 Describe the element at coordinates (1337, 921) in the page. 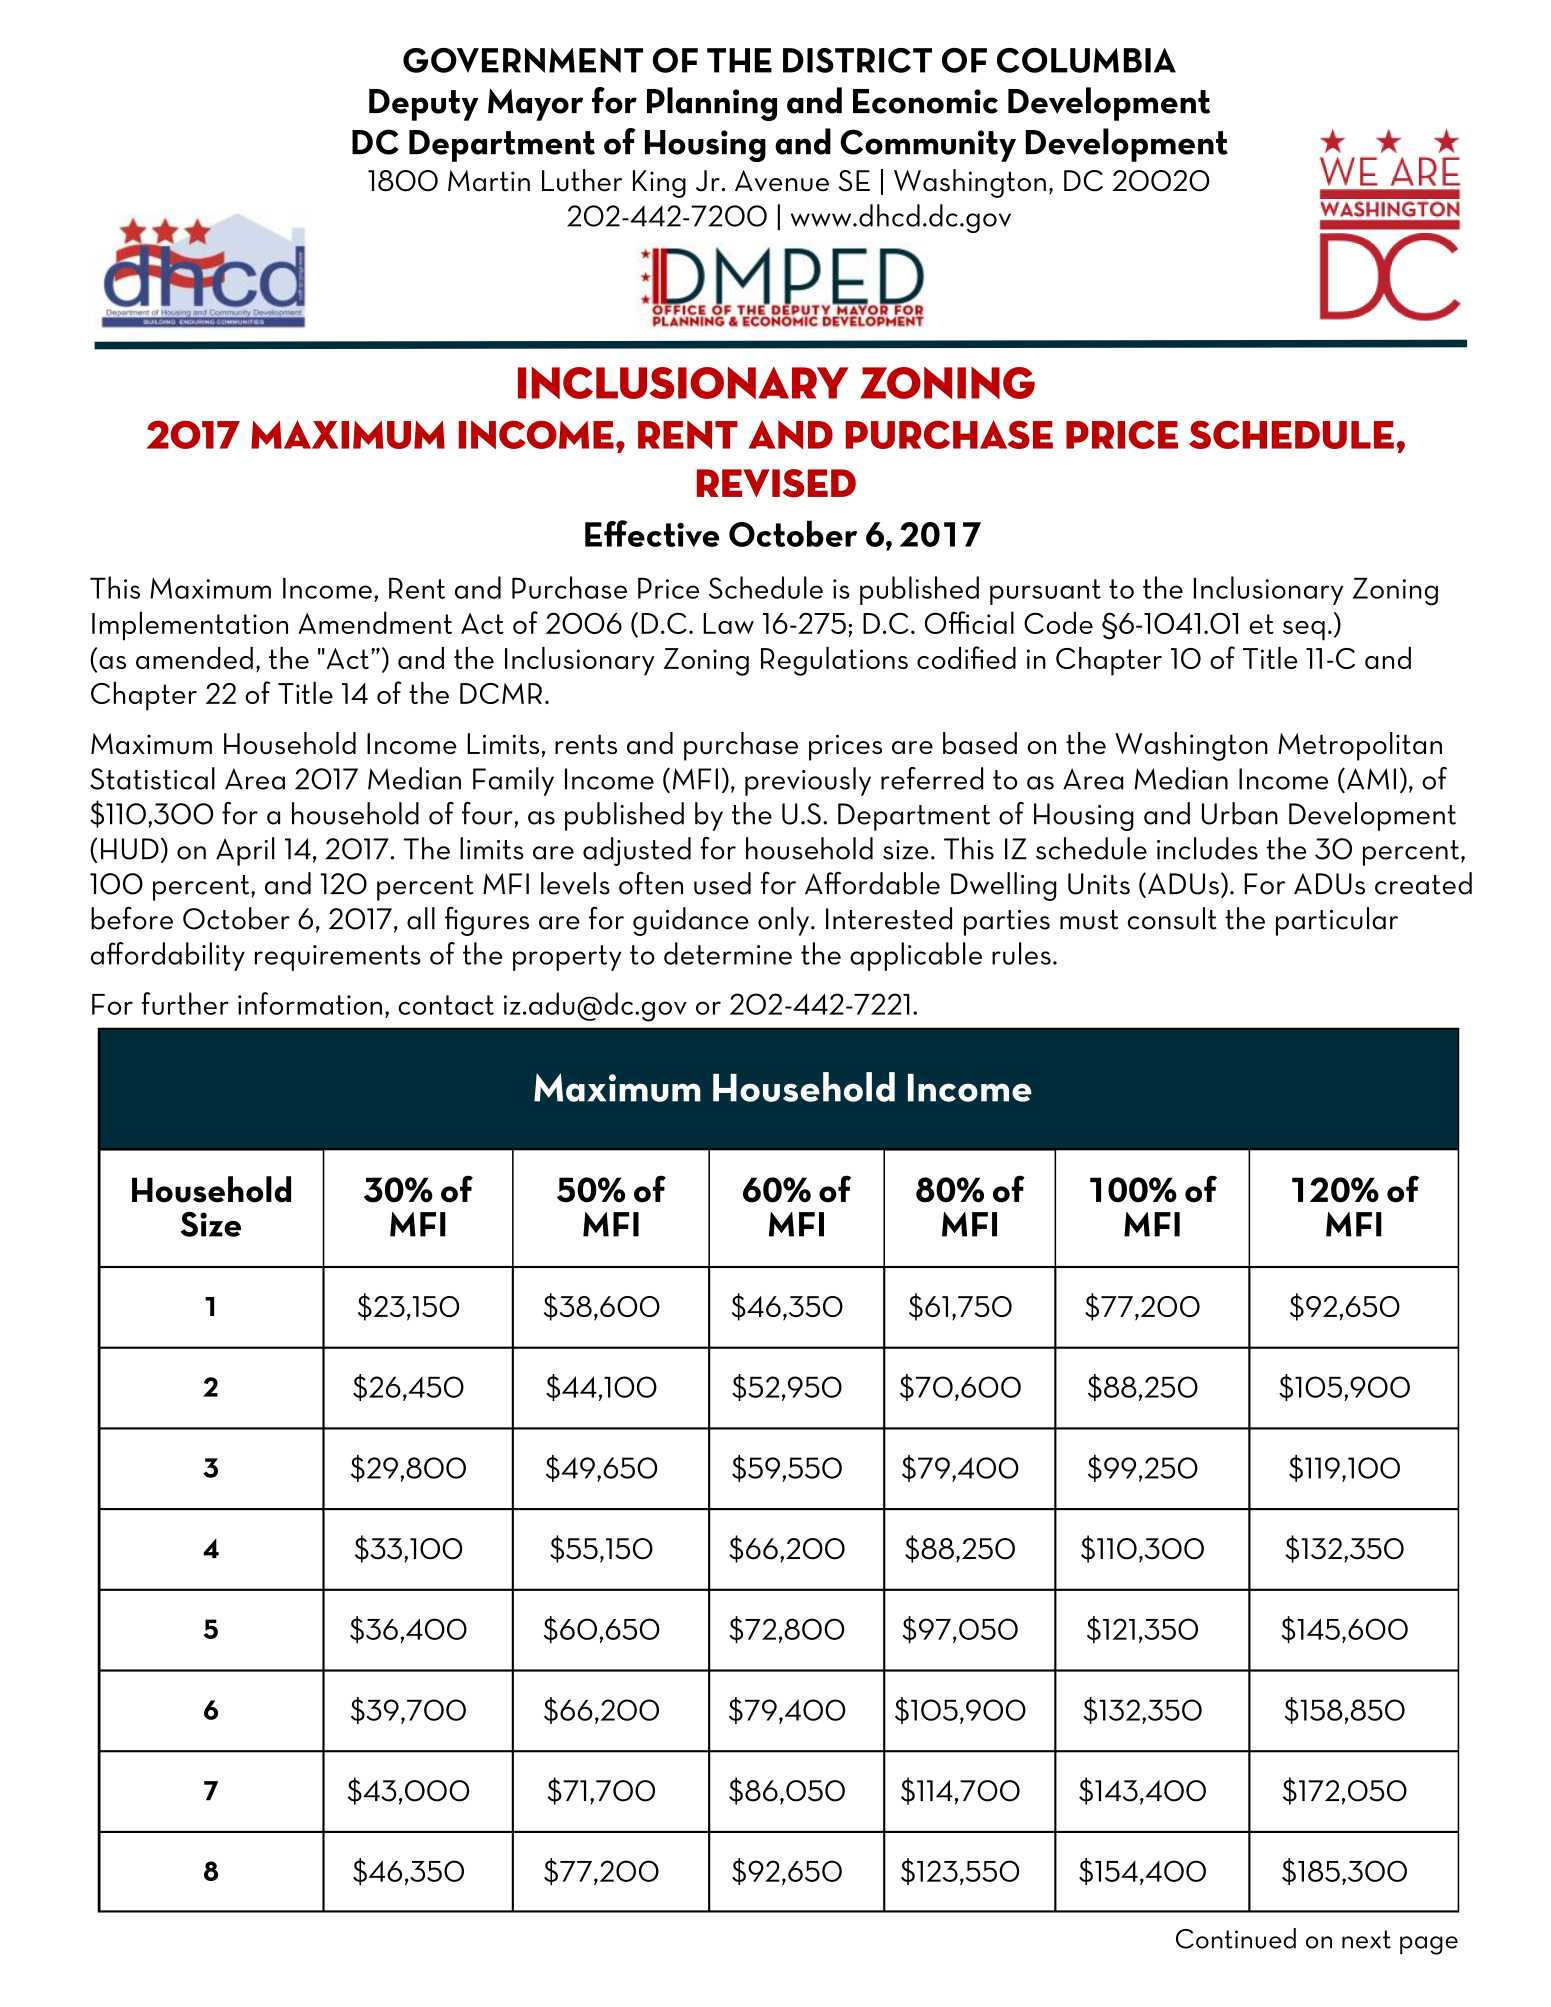

I see `particular` at that location.
